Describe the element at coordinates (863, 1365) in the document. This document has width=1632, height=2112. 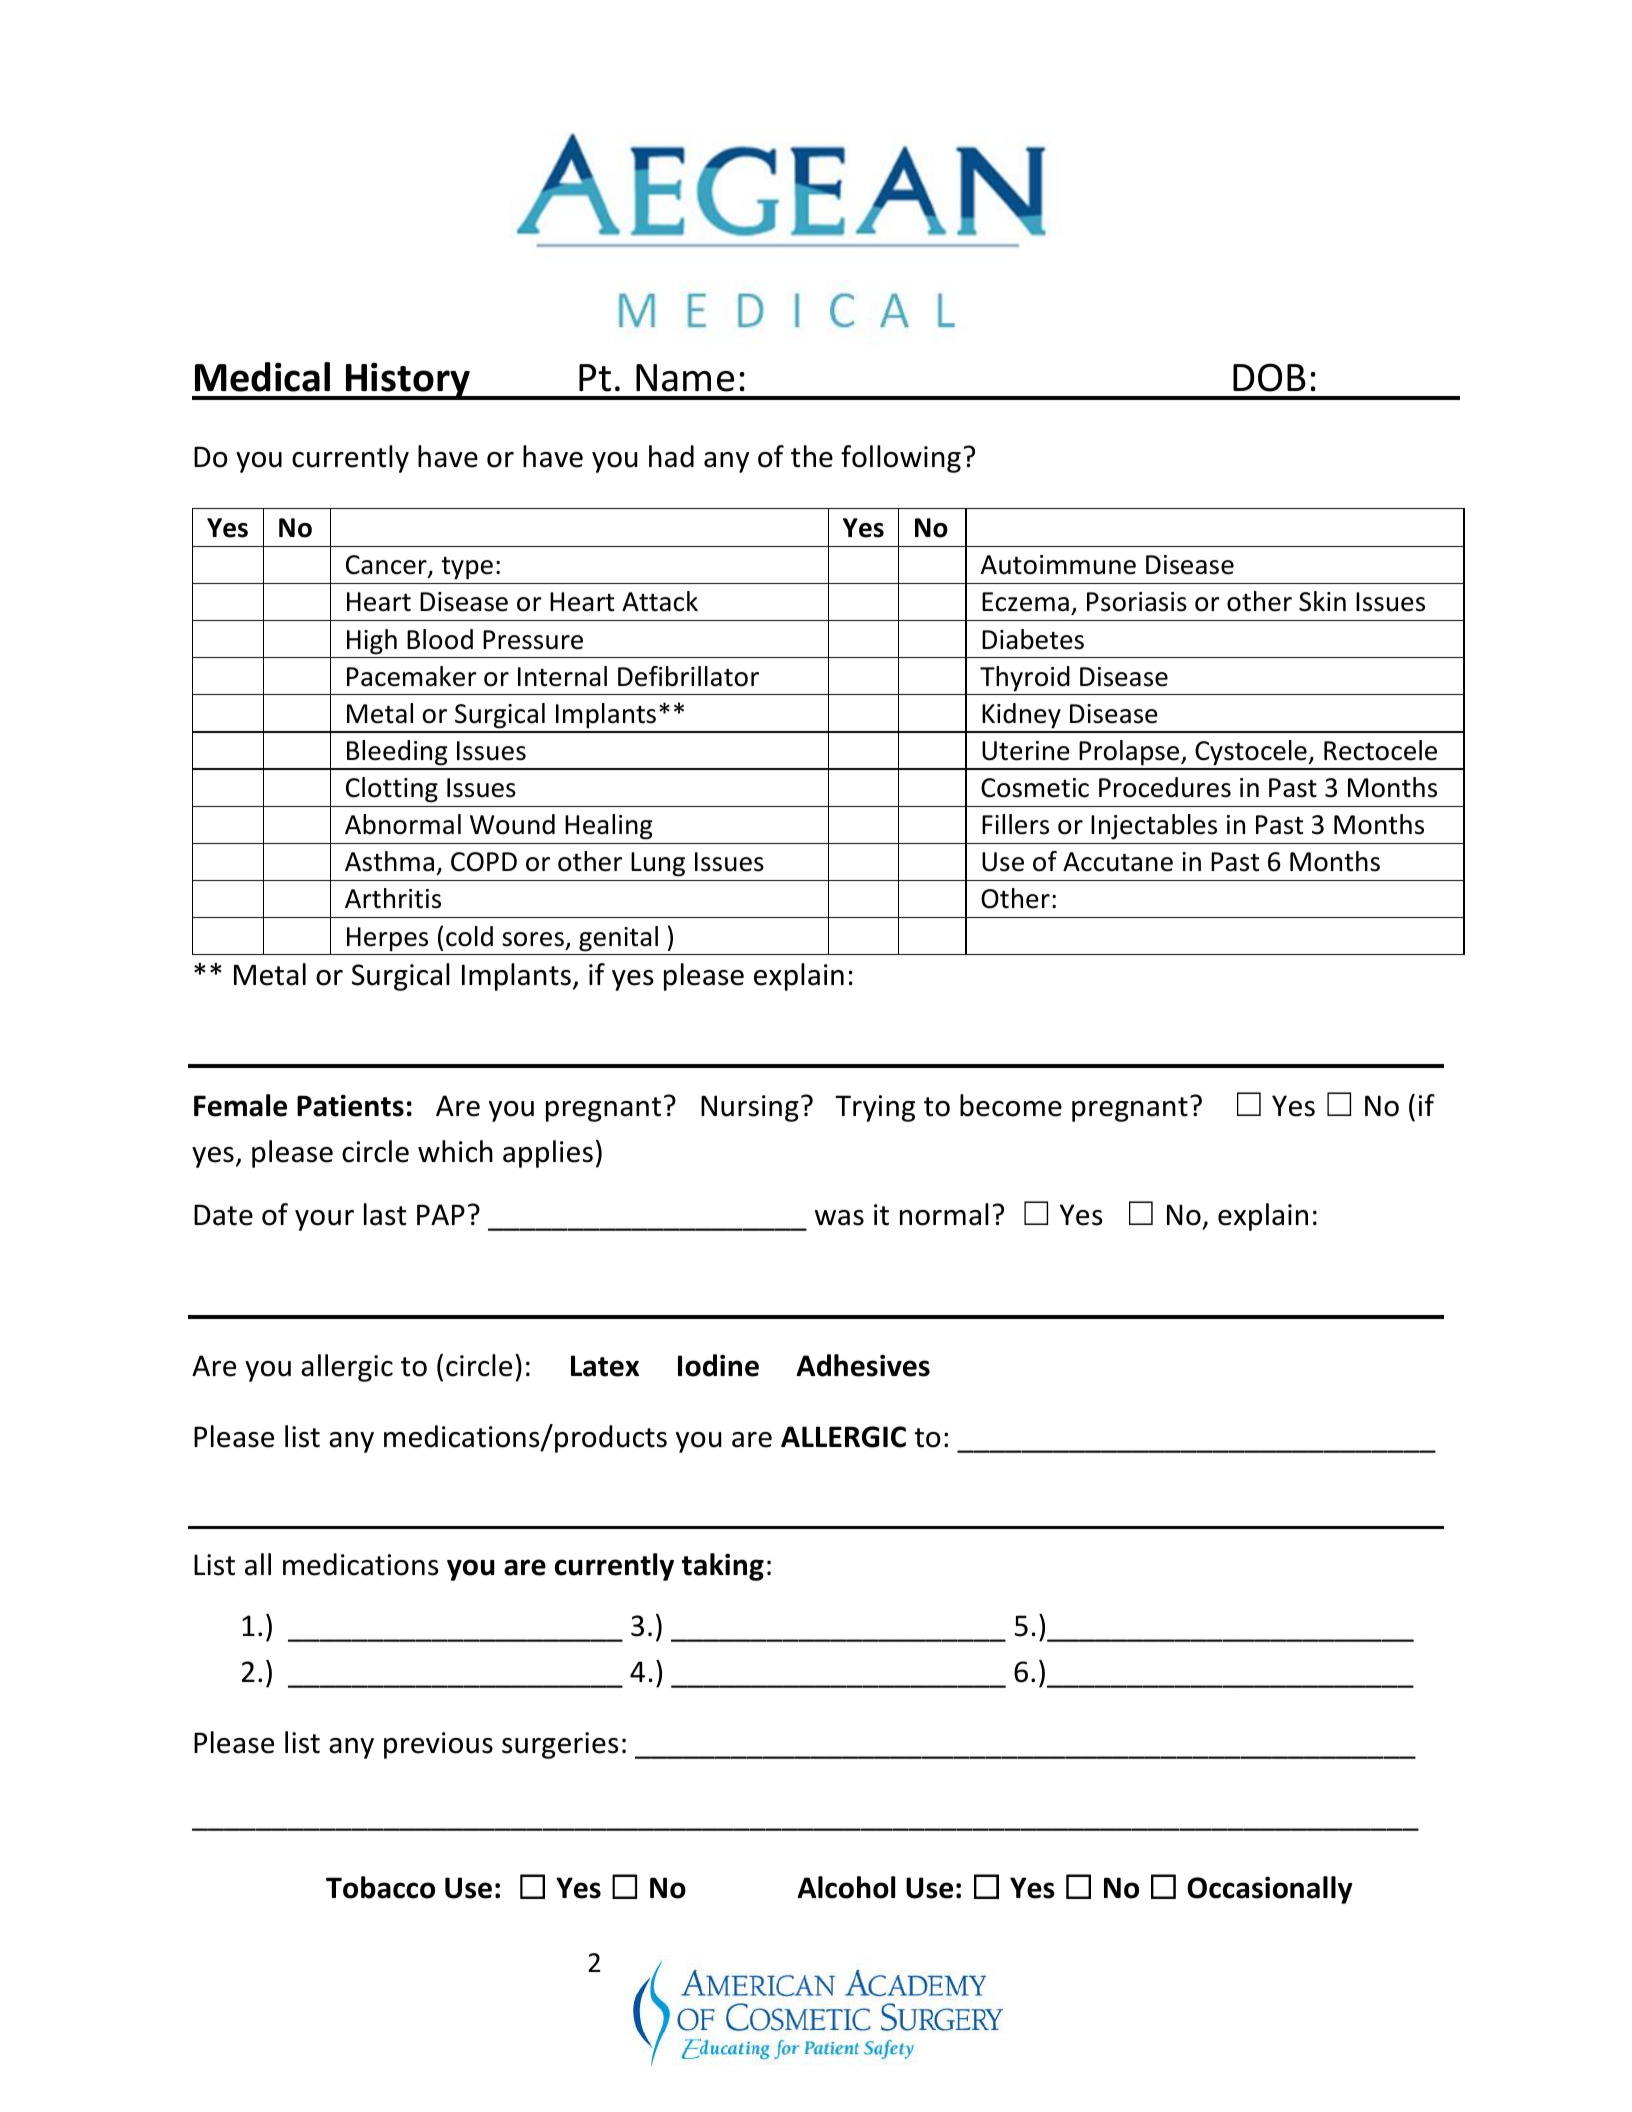
I see `Adhesives` at that location.
